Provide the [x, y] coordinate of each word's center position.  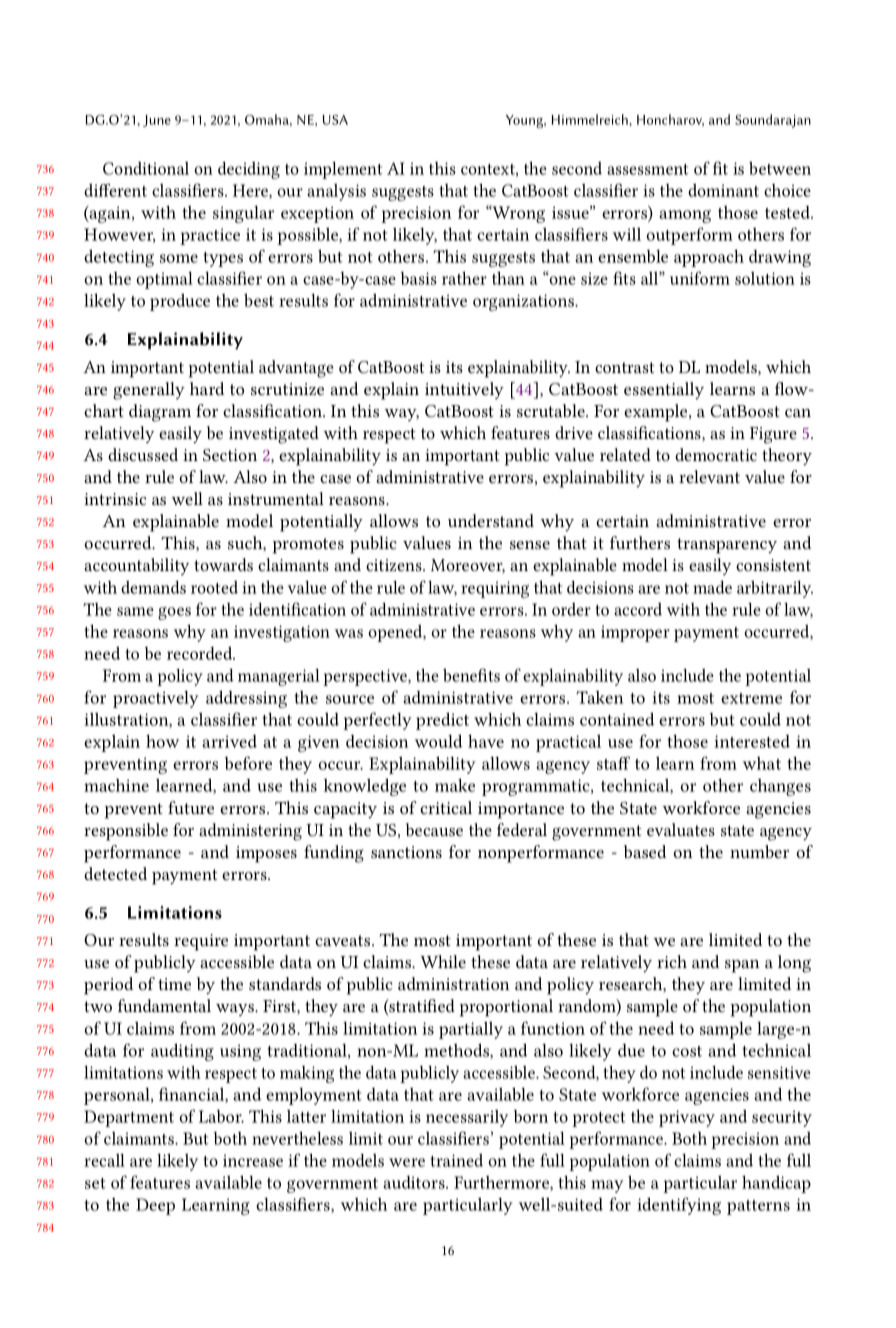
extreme [751, 698]
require [201, 942]
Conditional [146, 168]
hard [207, 388]
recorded [201, 653]
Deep [155, 1206]
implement [343, 170]
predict [442, 721]
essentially [664, 391]
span [742, 966]
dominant [723, 190]
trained [457, 1160]
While [443, 961]
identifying [679, 1206]
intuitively [464, 390]
